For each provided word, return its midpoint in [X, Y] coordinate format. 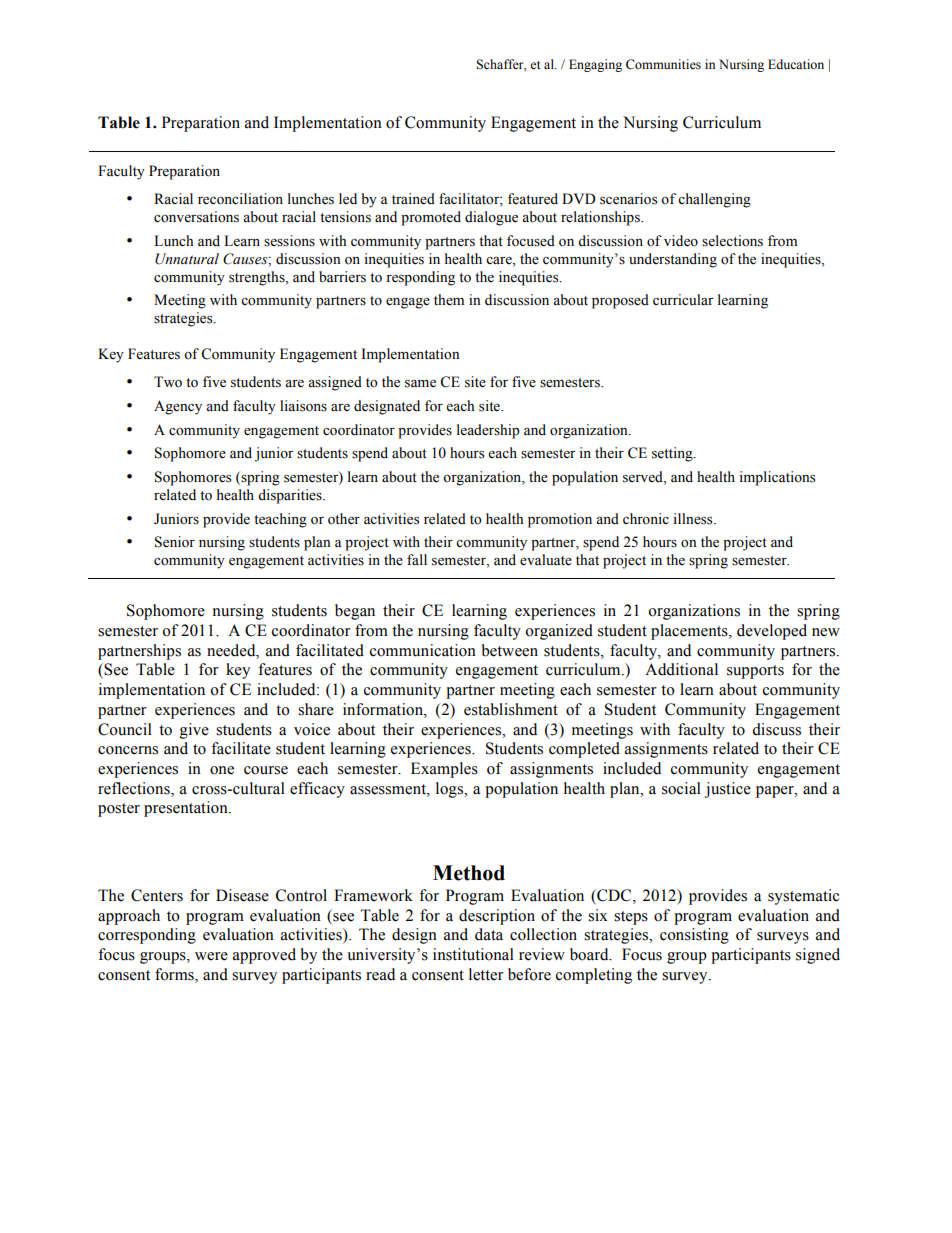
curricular [683, 300]
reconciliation [240, 199]
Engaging [595, 65]
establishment [511, 709]
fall [417, 559]
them [449, 300]
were [211, 956]
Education [796, 64]
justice [728, 790]
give [194, 731]
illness [694, 519]
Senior [175, 542]
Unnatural [187, 259]
